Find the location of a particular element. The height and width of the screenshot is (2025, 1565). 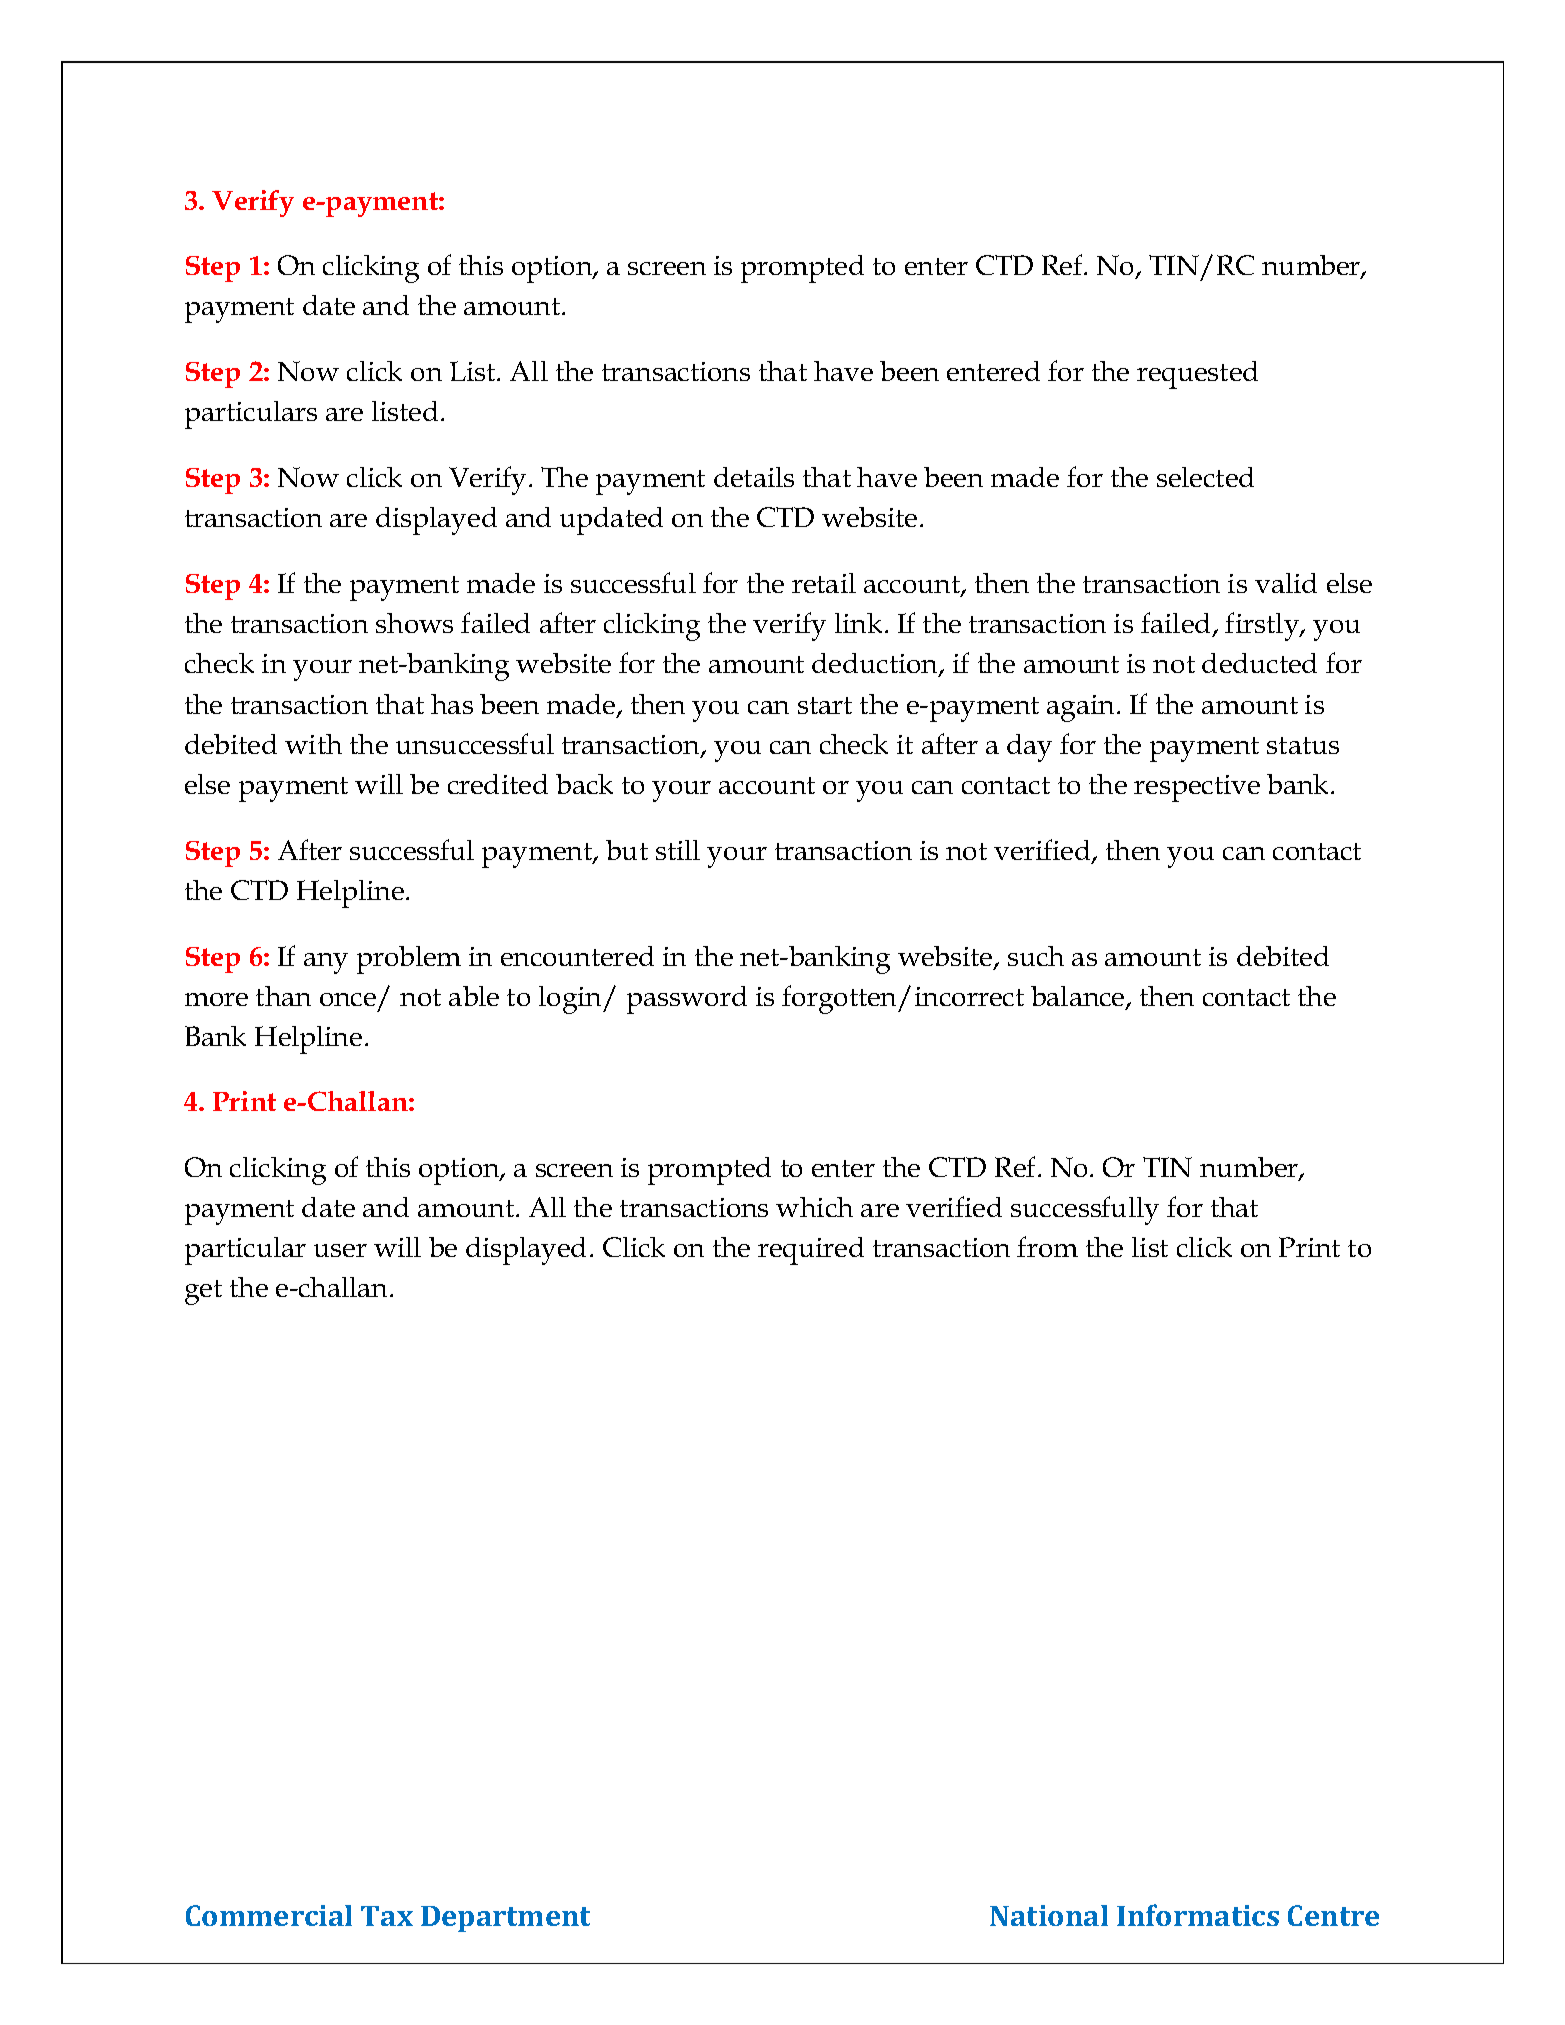

required is located at coordinates (811, 1251).
